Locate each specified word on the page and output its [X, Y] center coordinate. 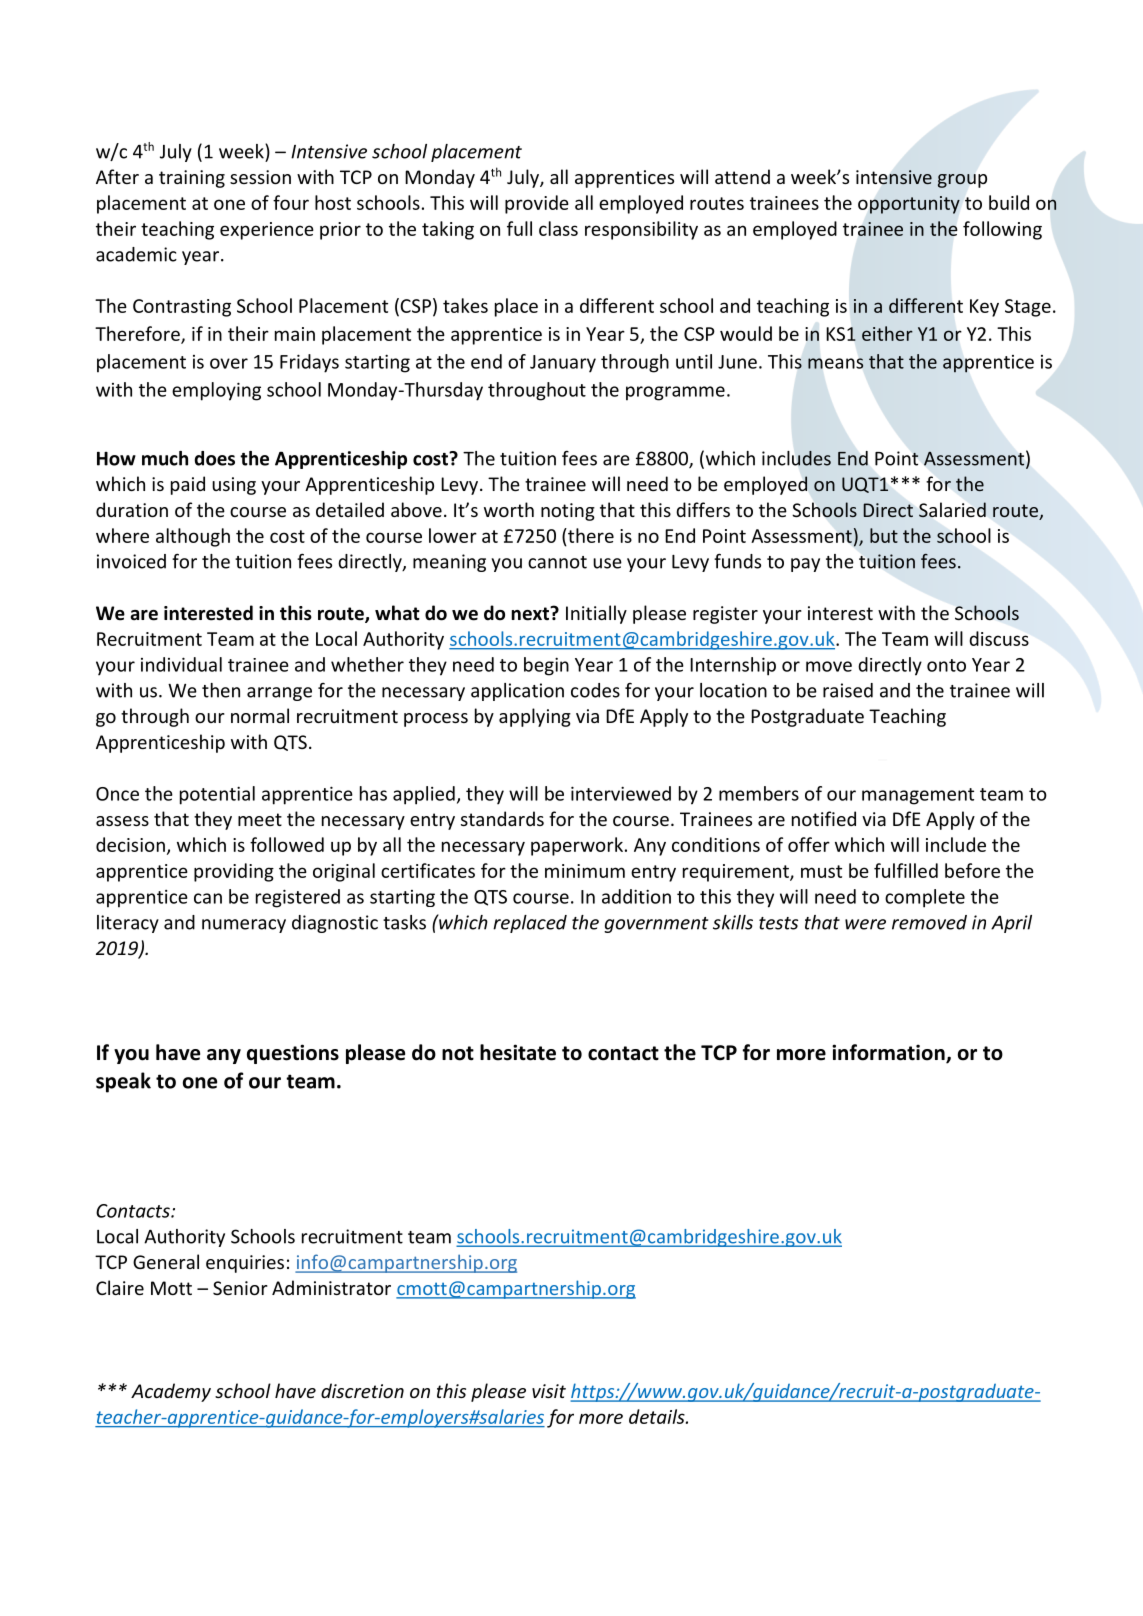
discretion [362, 1390]
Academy [171, 1392]
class [558, 228]
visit [549, 1391]
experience [267, 231]
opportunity [909, 205]
